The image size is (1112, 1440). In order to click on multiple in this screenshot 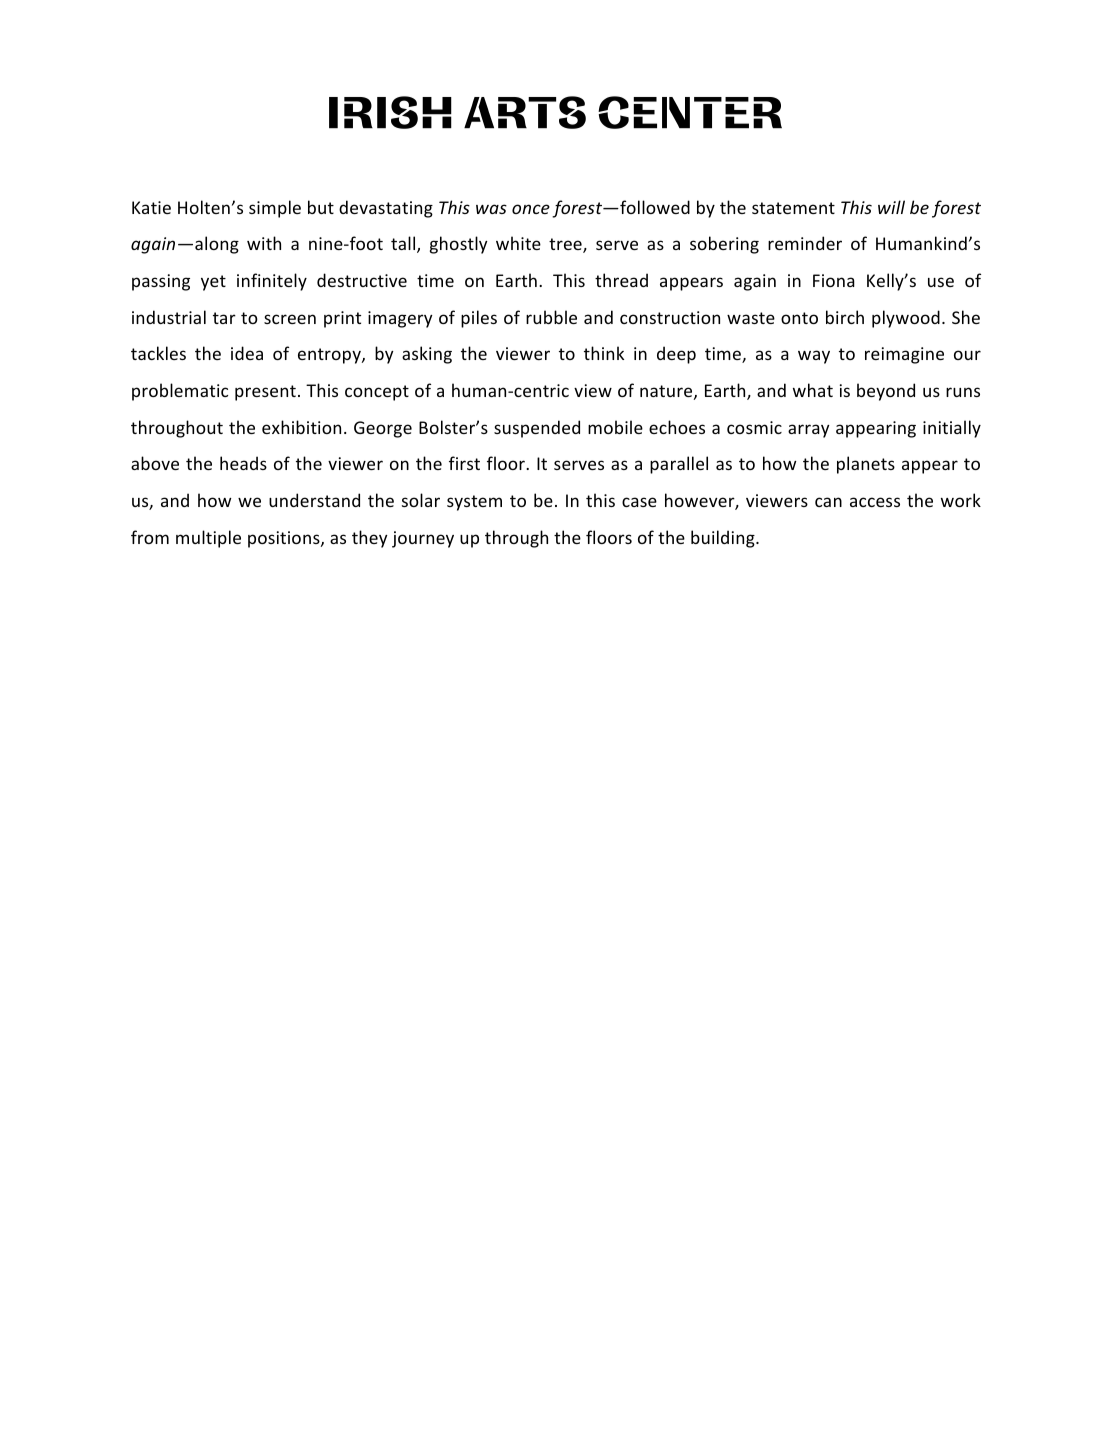, I will do `click(208, 539)`.
